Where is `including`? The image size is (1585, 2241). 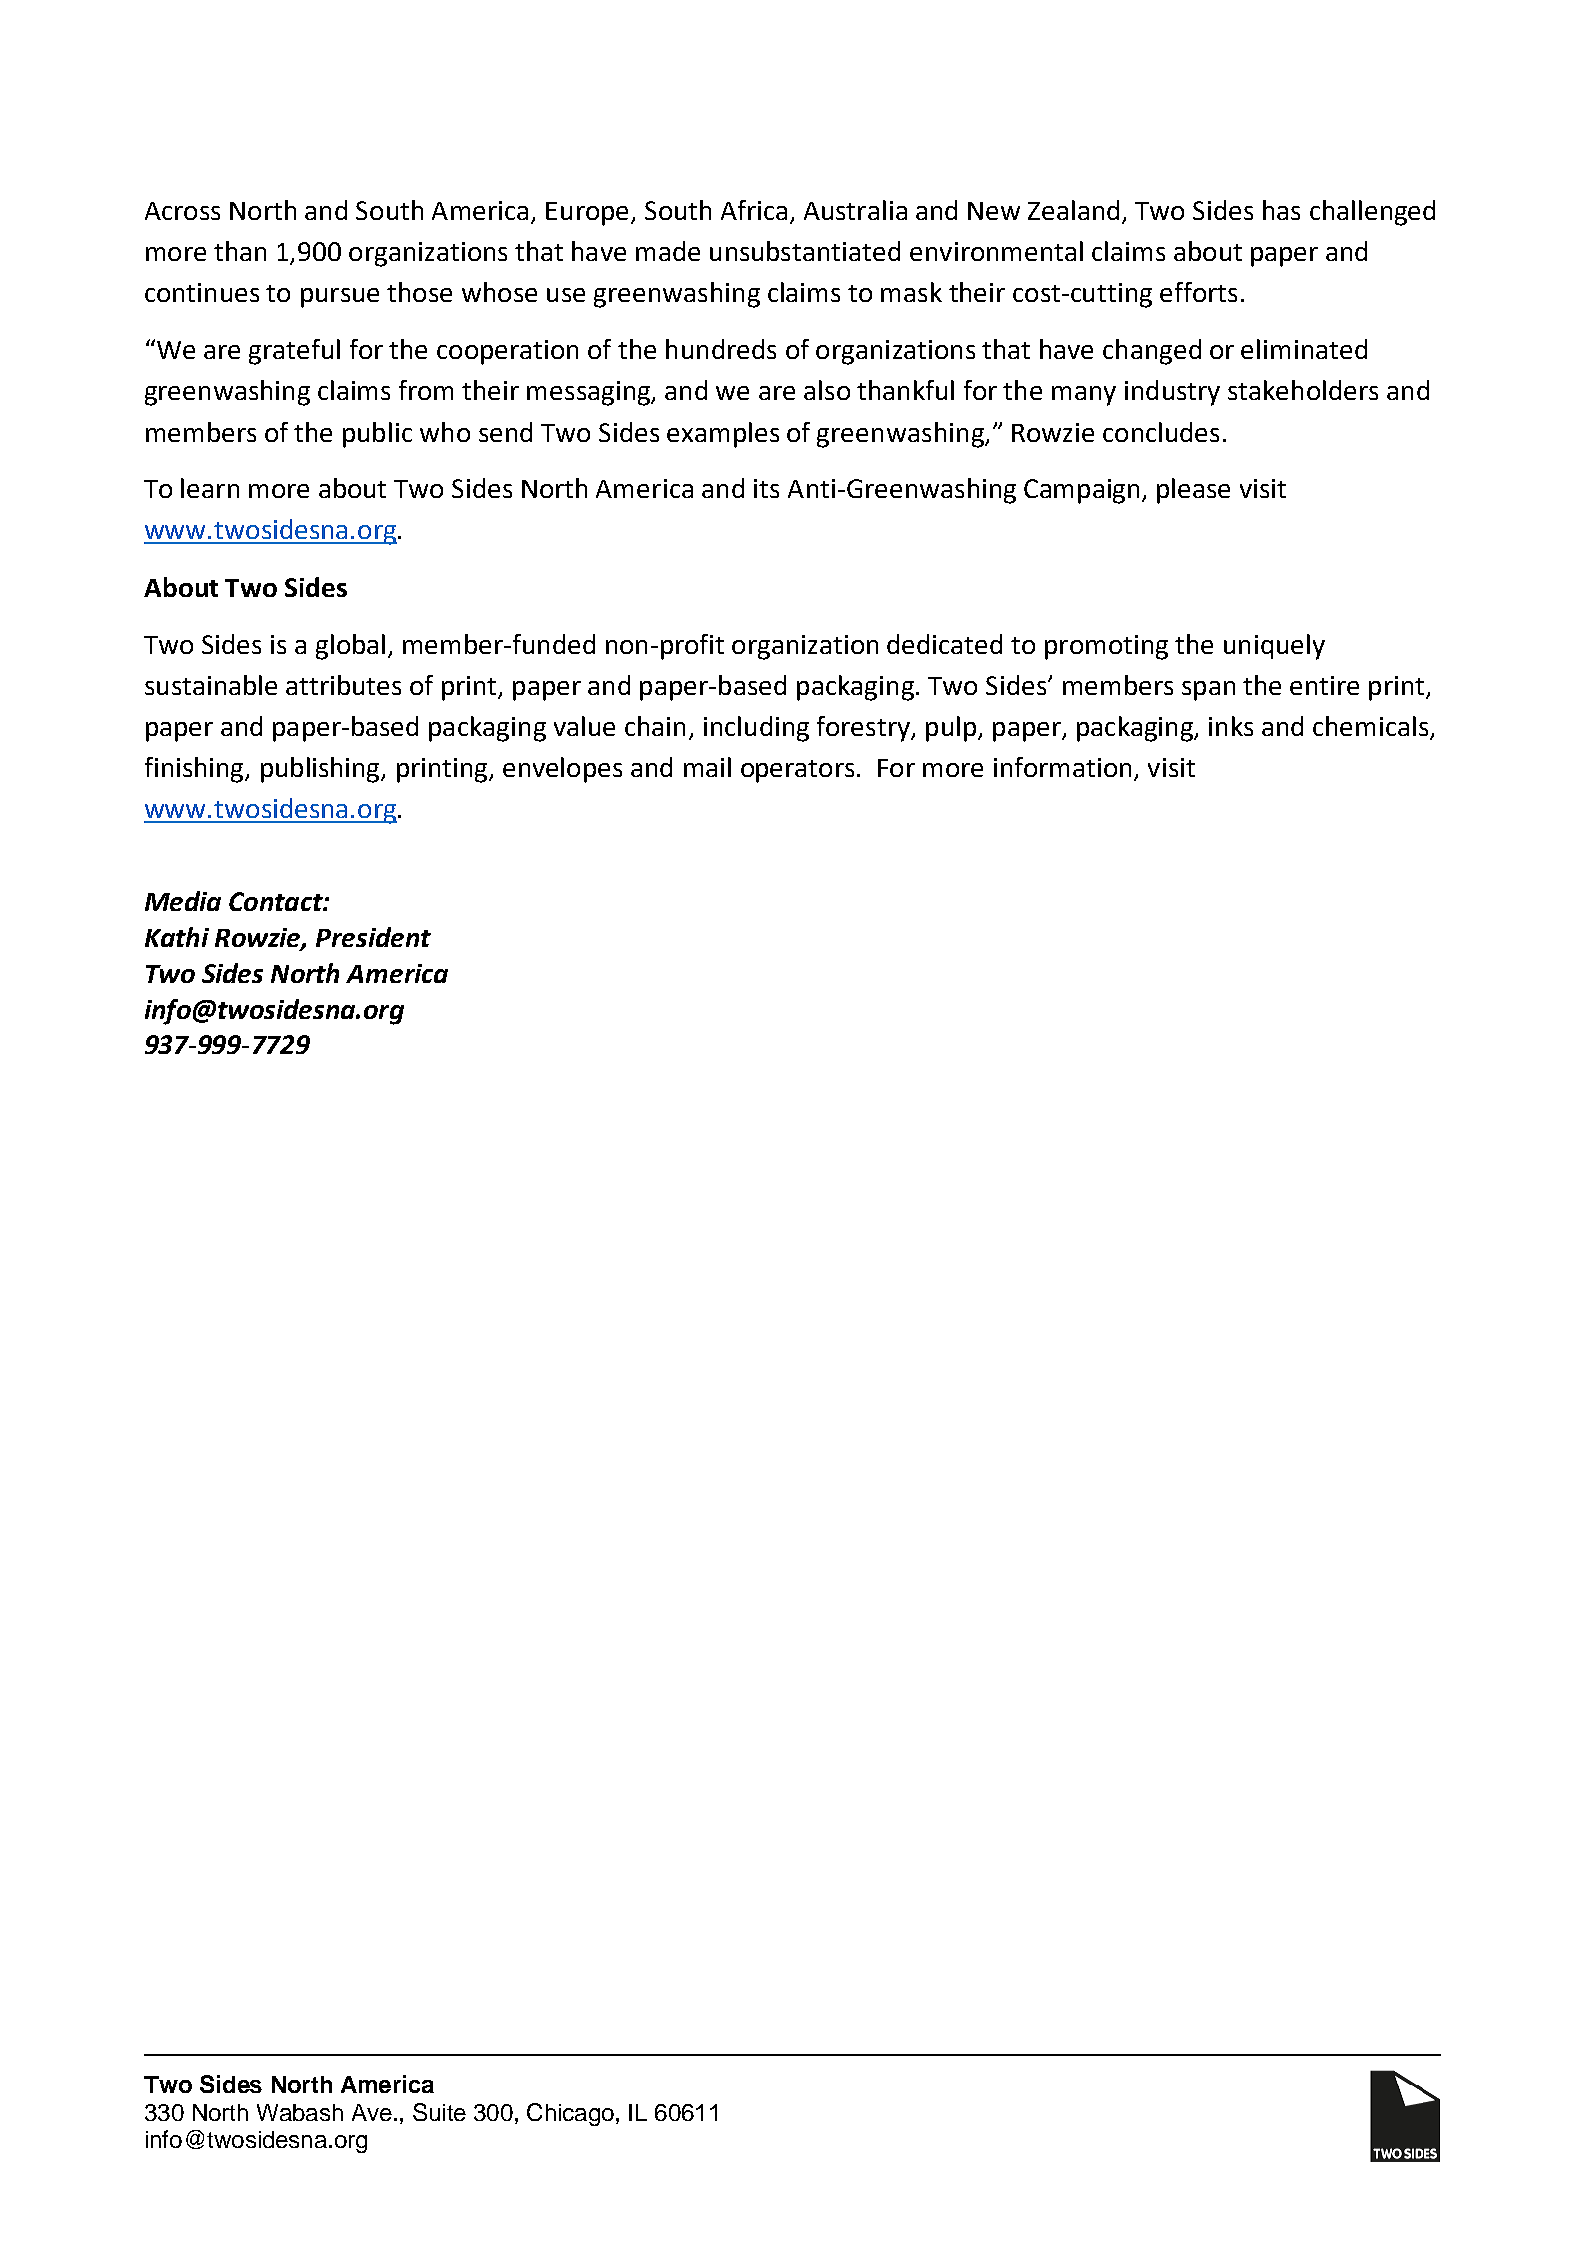 including is located at coordinates (756, 729).
